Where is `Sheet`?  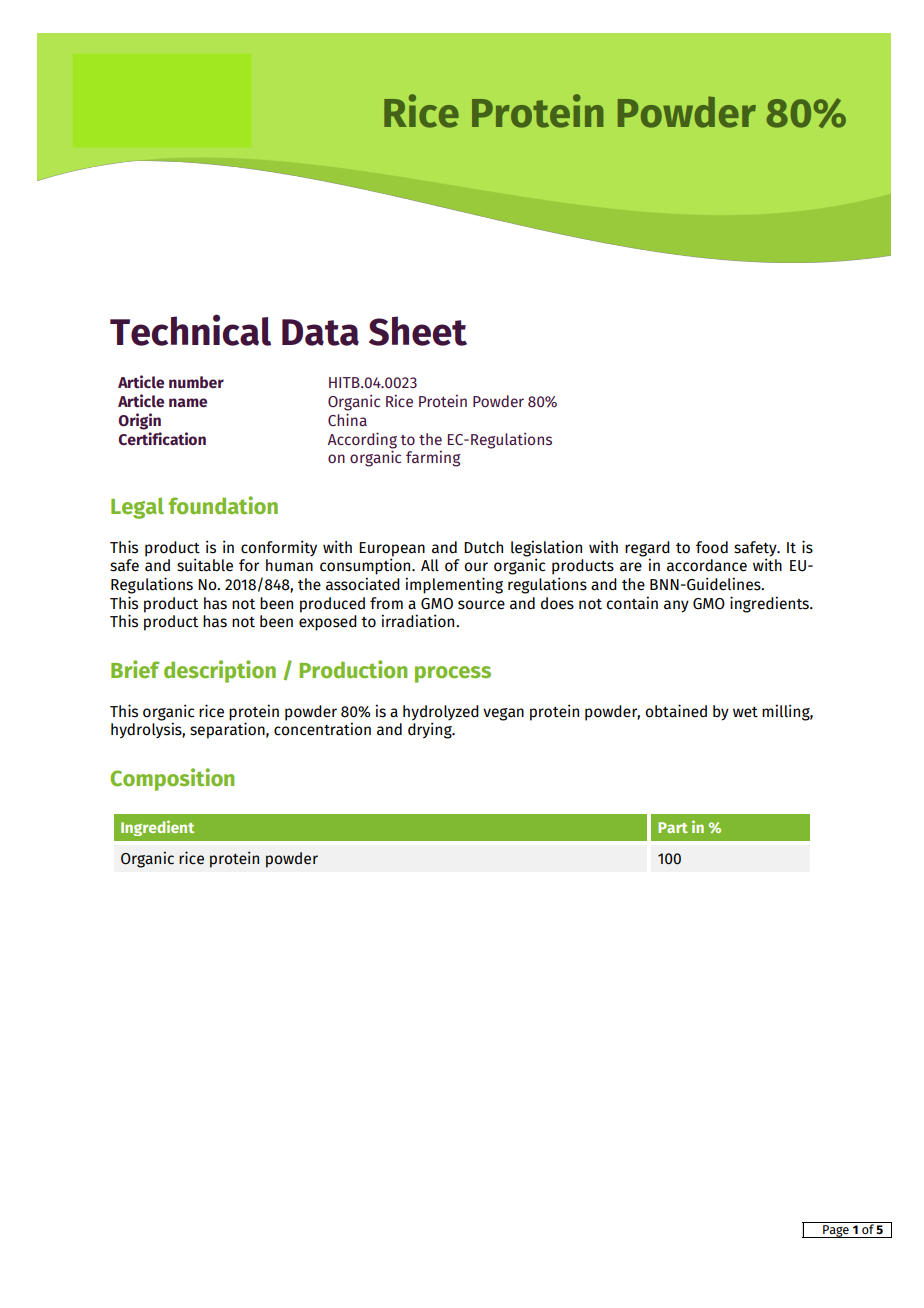 Sheet is located at coordinates (418, 331).
